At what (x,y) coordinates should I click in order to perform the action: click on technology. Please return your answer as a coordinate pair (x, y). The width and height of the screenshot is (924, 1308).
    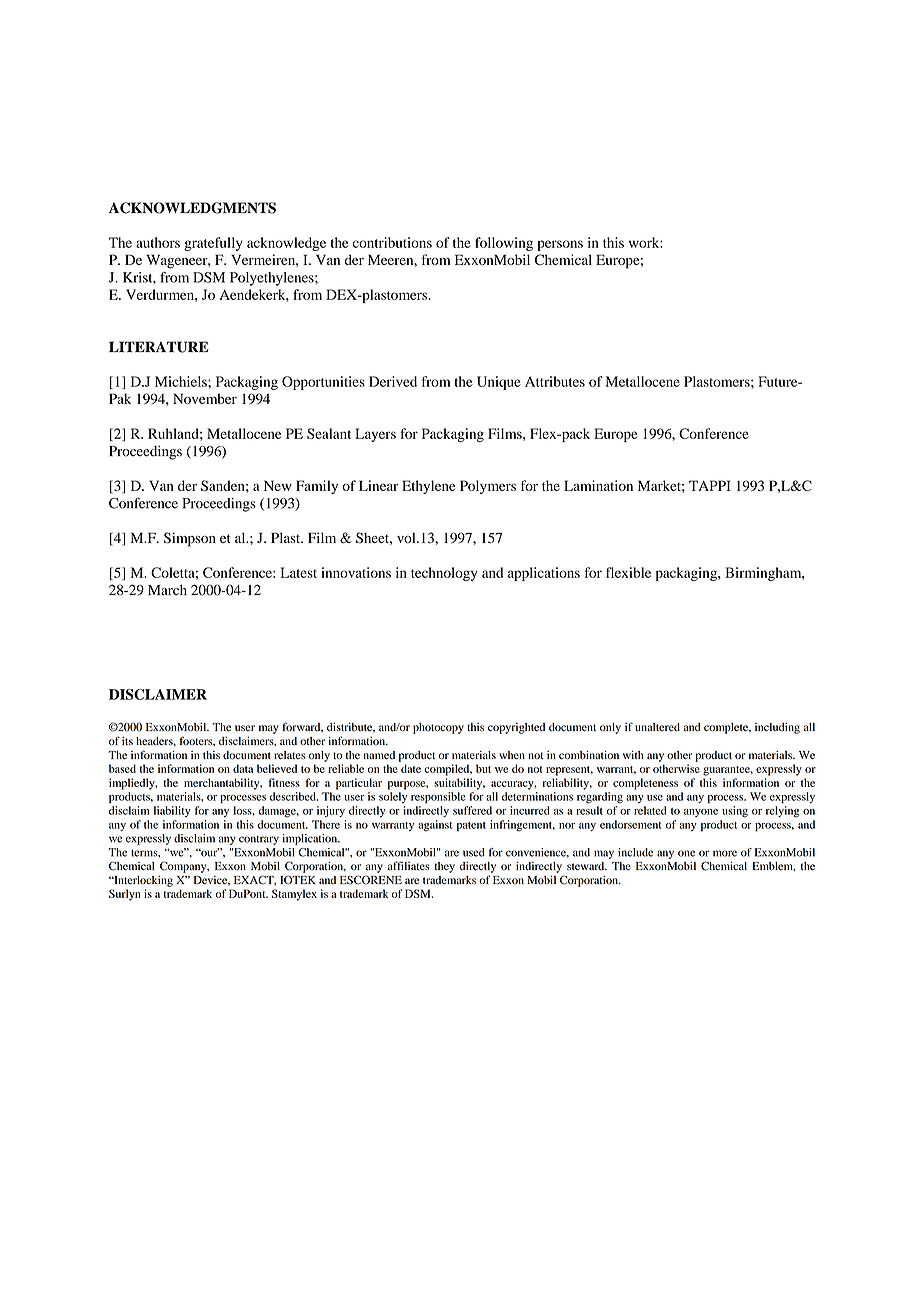
    Looking at the image, I should click on (444, 574).
